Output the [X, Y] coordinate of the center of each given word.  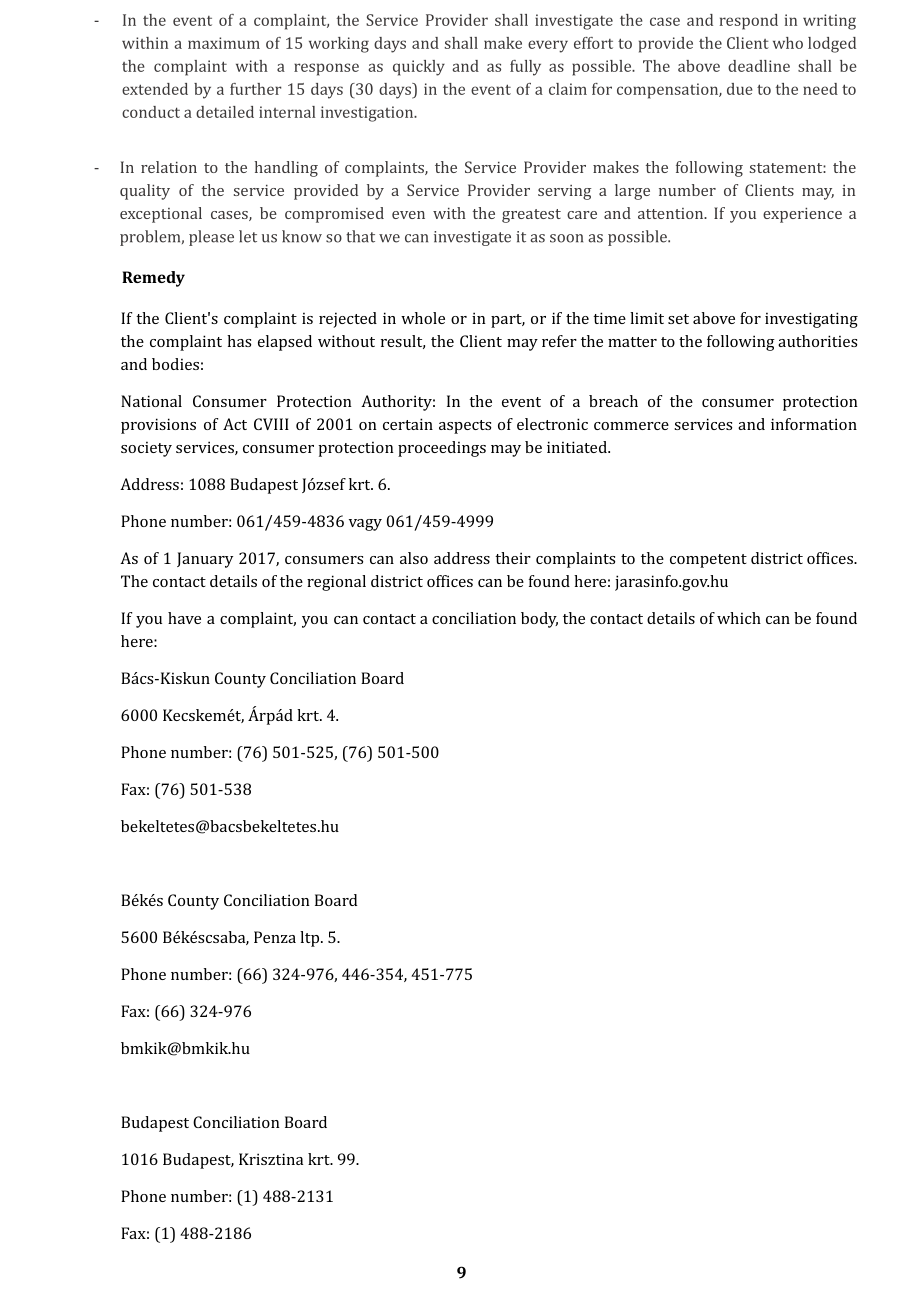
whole [423, 318]
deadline [759, 66]
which [739, 618]
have [184, 618]
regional [336, 583]
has [239, 341]
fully [525, 68]
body [539, 620]
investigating [811, 320]
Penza [275, 937]
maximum [224, 43]
